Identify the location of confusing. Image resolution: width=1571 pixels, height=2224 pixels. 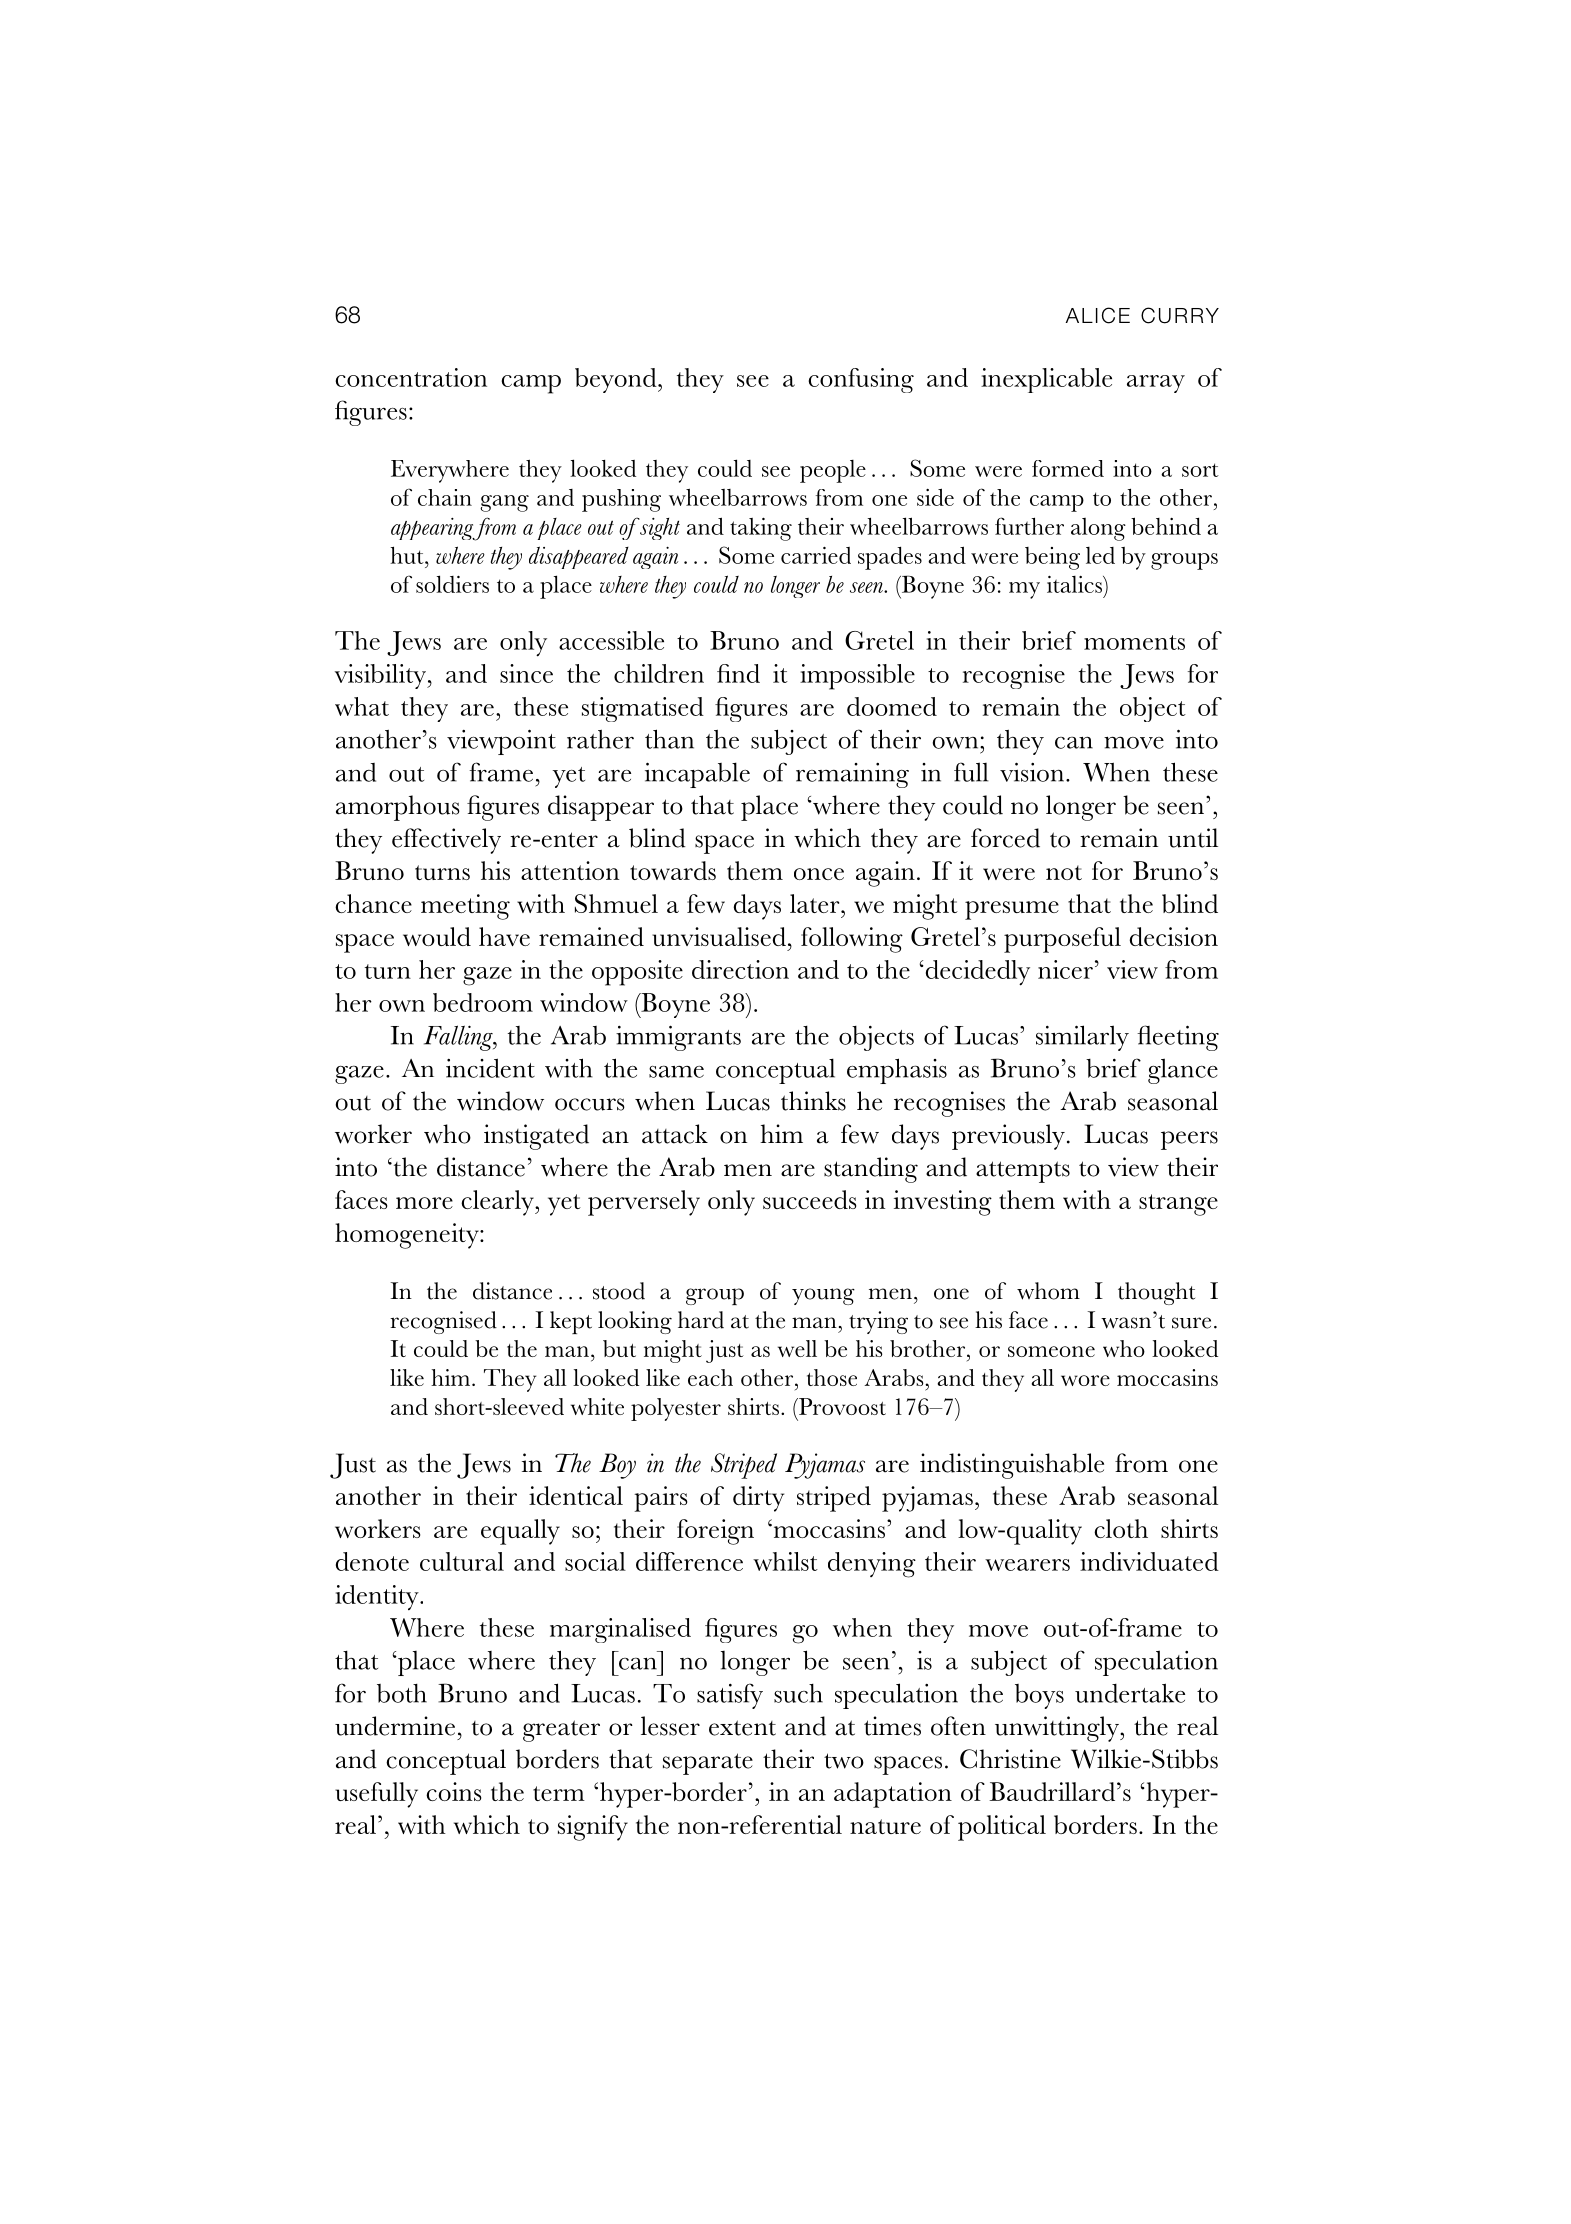
(861, 380).
